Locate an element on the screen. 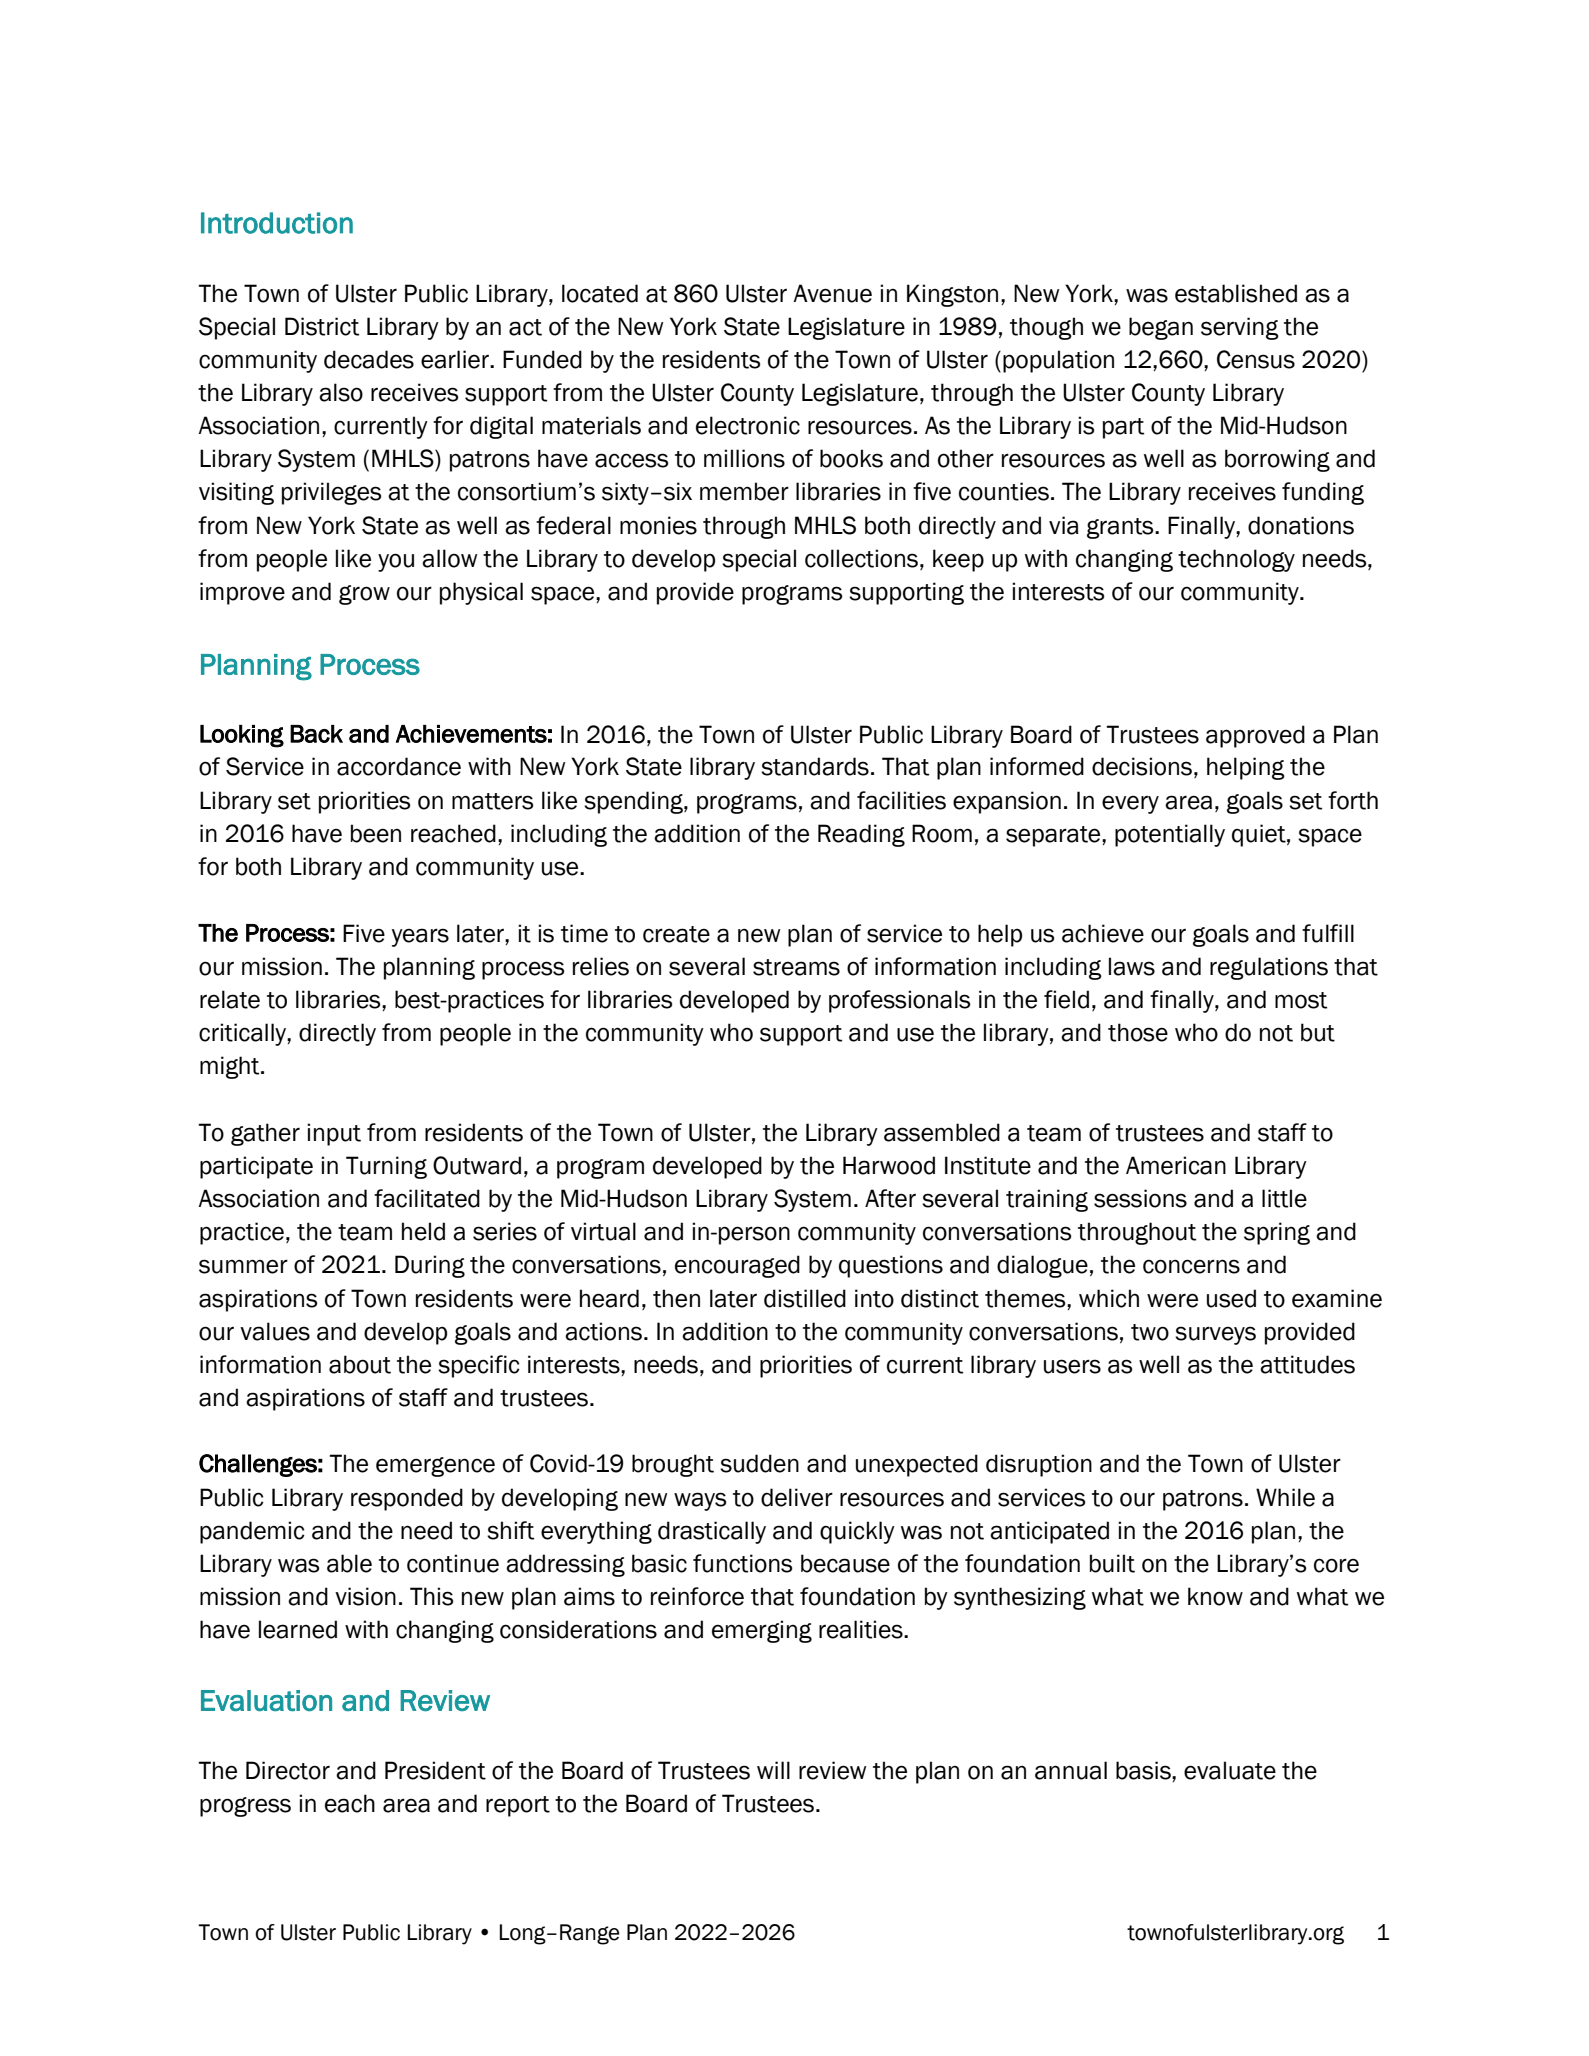 This screenshot has height=2056, width=1589. collections is located at coordinates (863, 558).
